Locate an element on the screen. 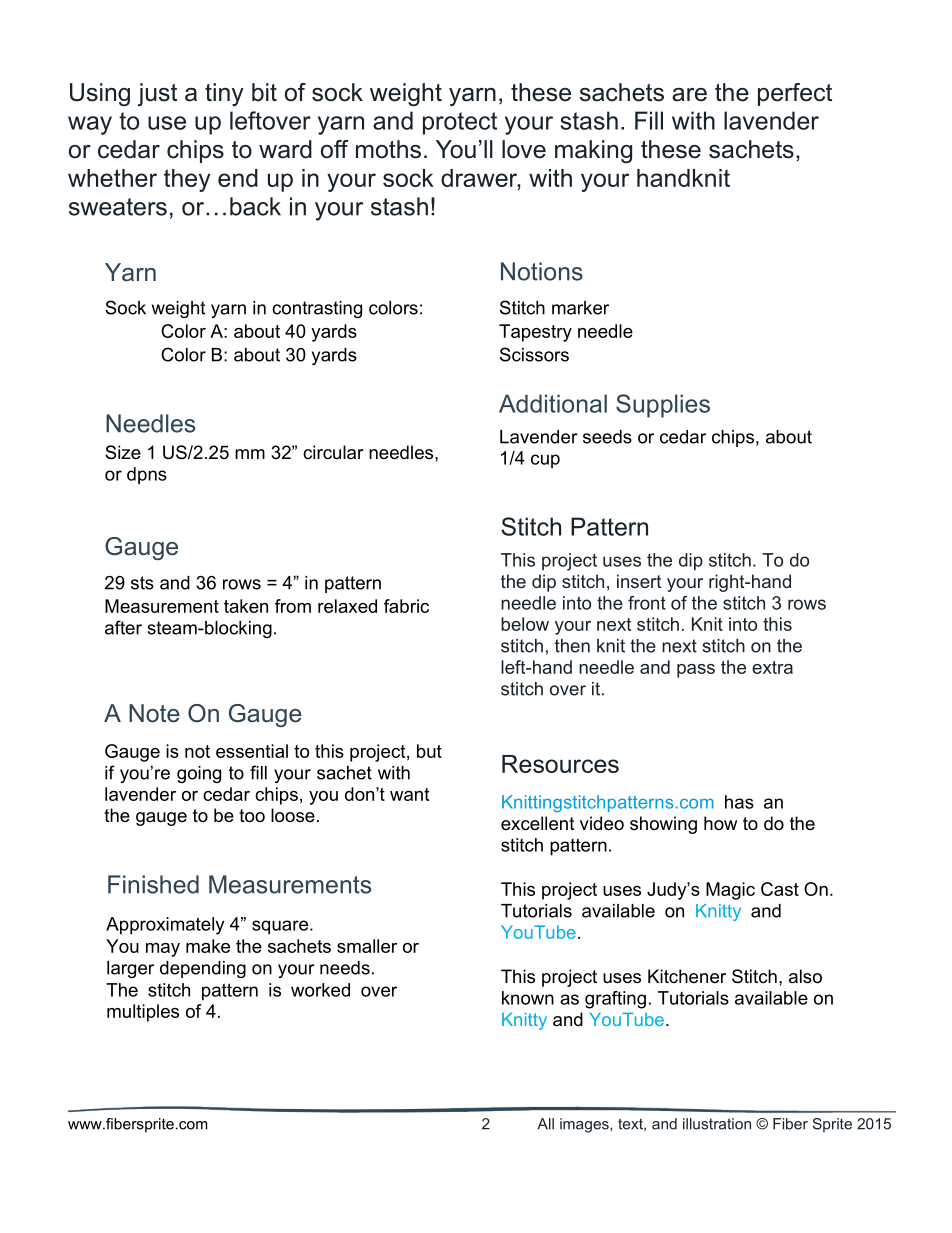  Scissors is located at coordinates (534, 354).
